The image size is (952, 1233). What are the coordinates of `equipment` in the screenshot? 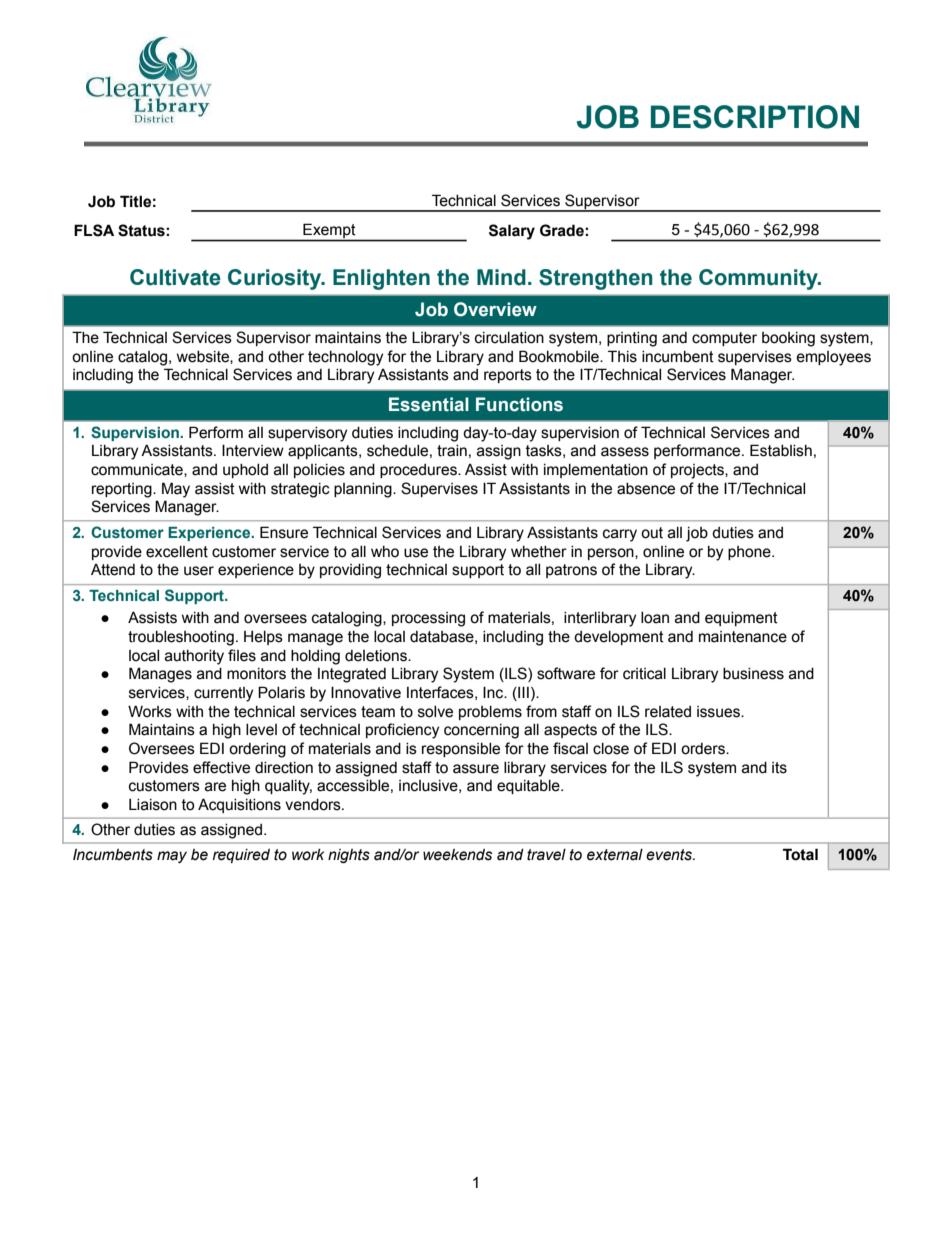 It's located at (741, 619).
